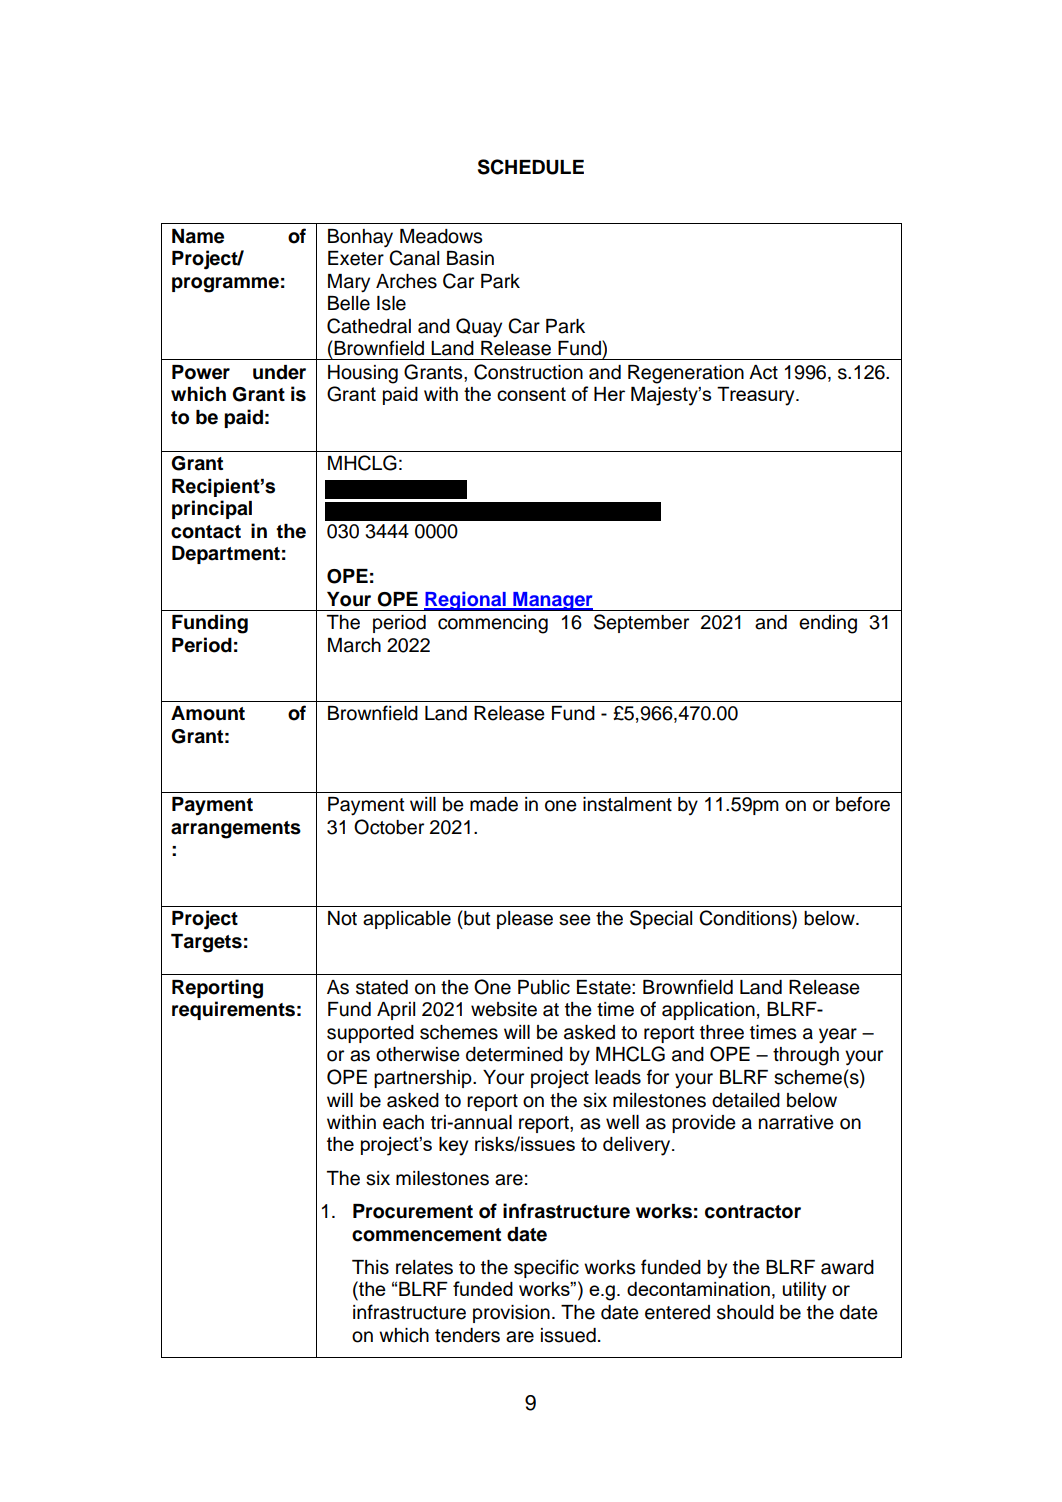 This screenshot has width=1062, height=1502. What do you see at coordinates (514, 1054) in the screenshot?
I see `determined` at bounding box center [514, 1054].
